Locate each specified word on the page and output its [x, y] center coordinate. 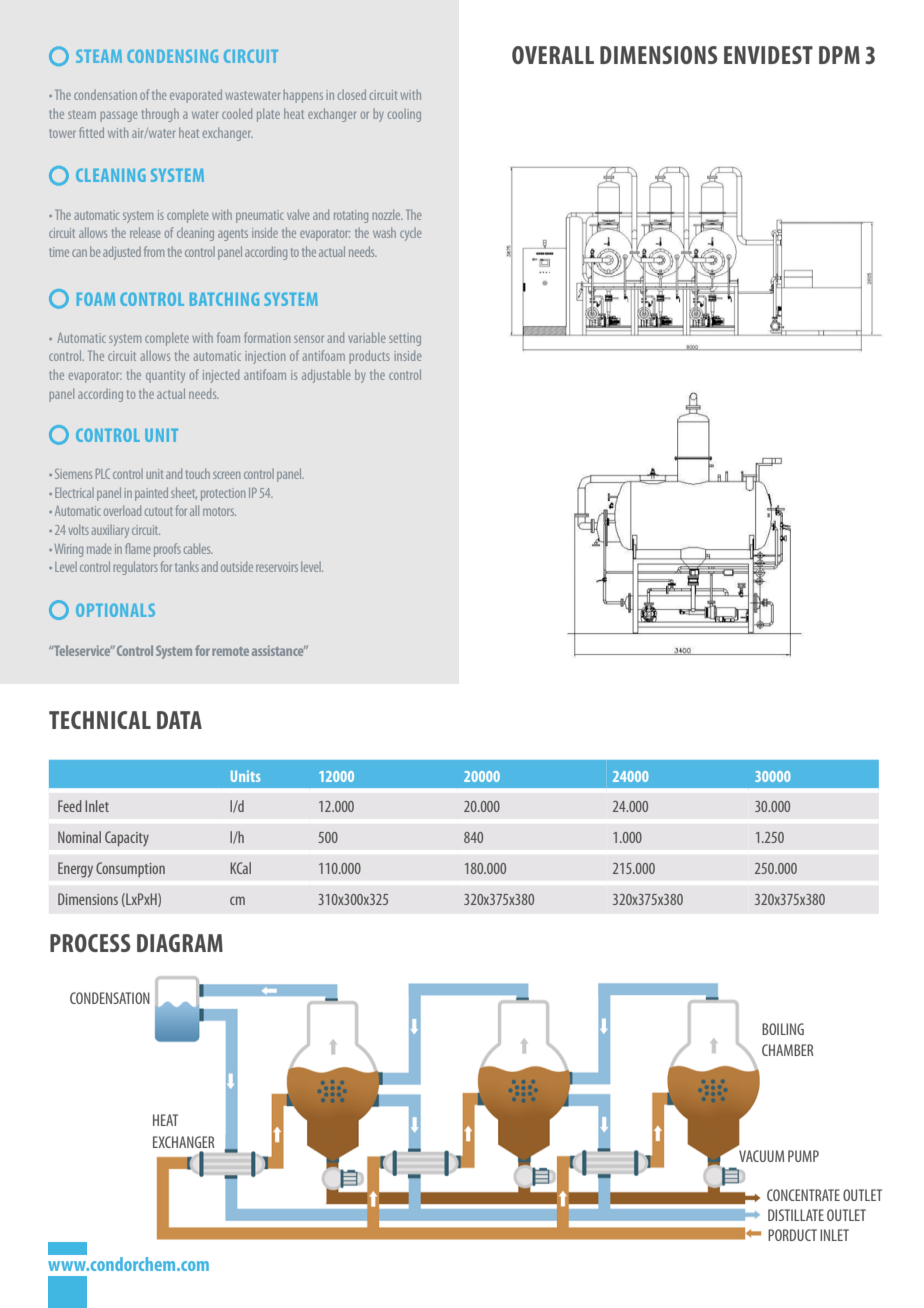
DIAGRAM [180, 943]
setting [405, 339]
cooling [404, 115]
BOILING [783, 1029]
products [369, 357]
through [160, 115]
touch [198, 473]
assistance [279, 650]
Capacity [127, 838]
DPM [839, 55]
